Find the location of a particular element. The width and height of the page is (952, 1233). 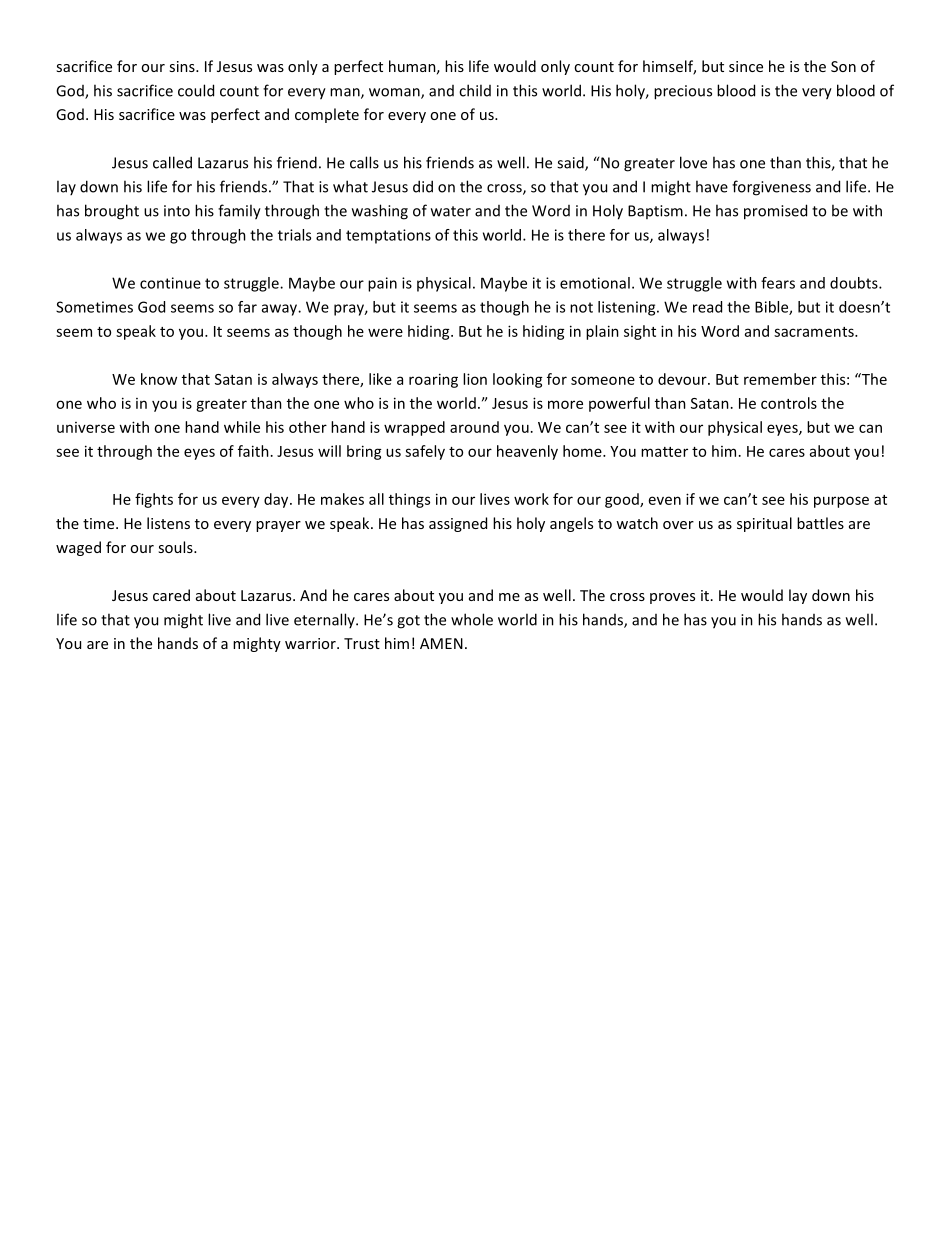

since is located at coordinates (746, 66).
